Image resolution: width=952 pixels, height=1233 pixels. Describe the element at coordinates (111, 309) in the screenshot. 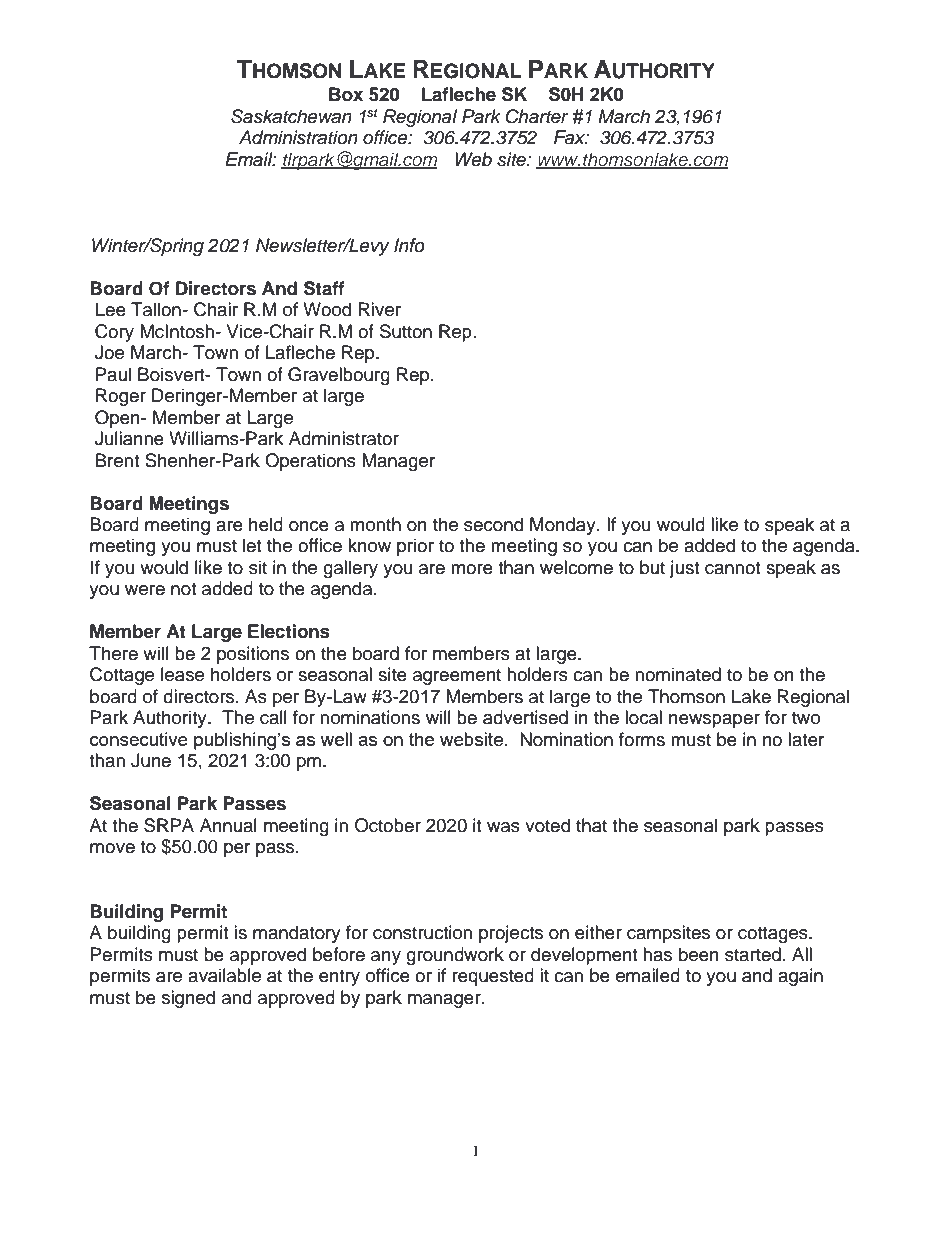

I see `Lee` at that location.
